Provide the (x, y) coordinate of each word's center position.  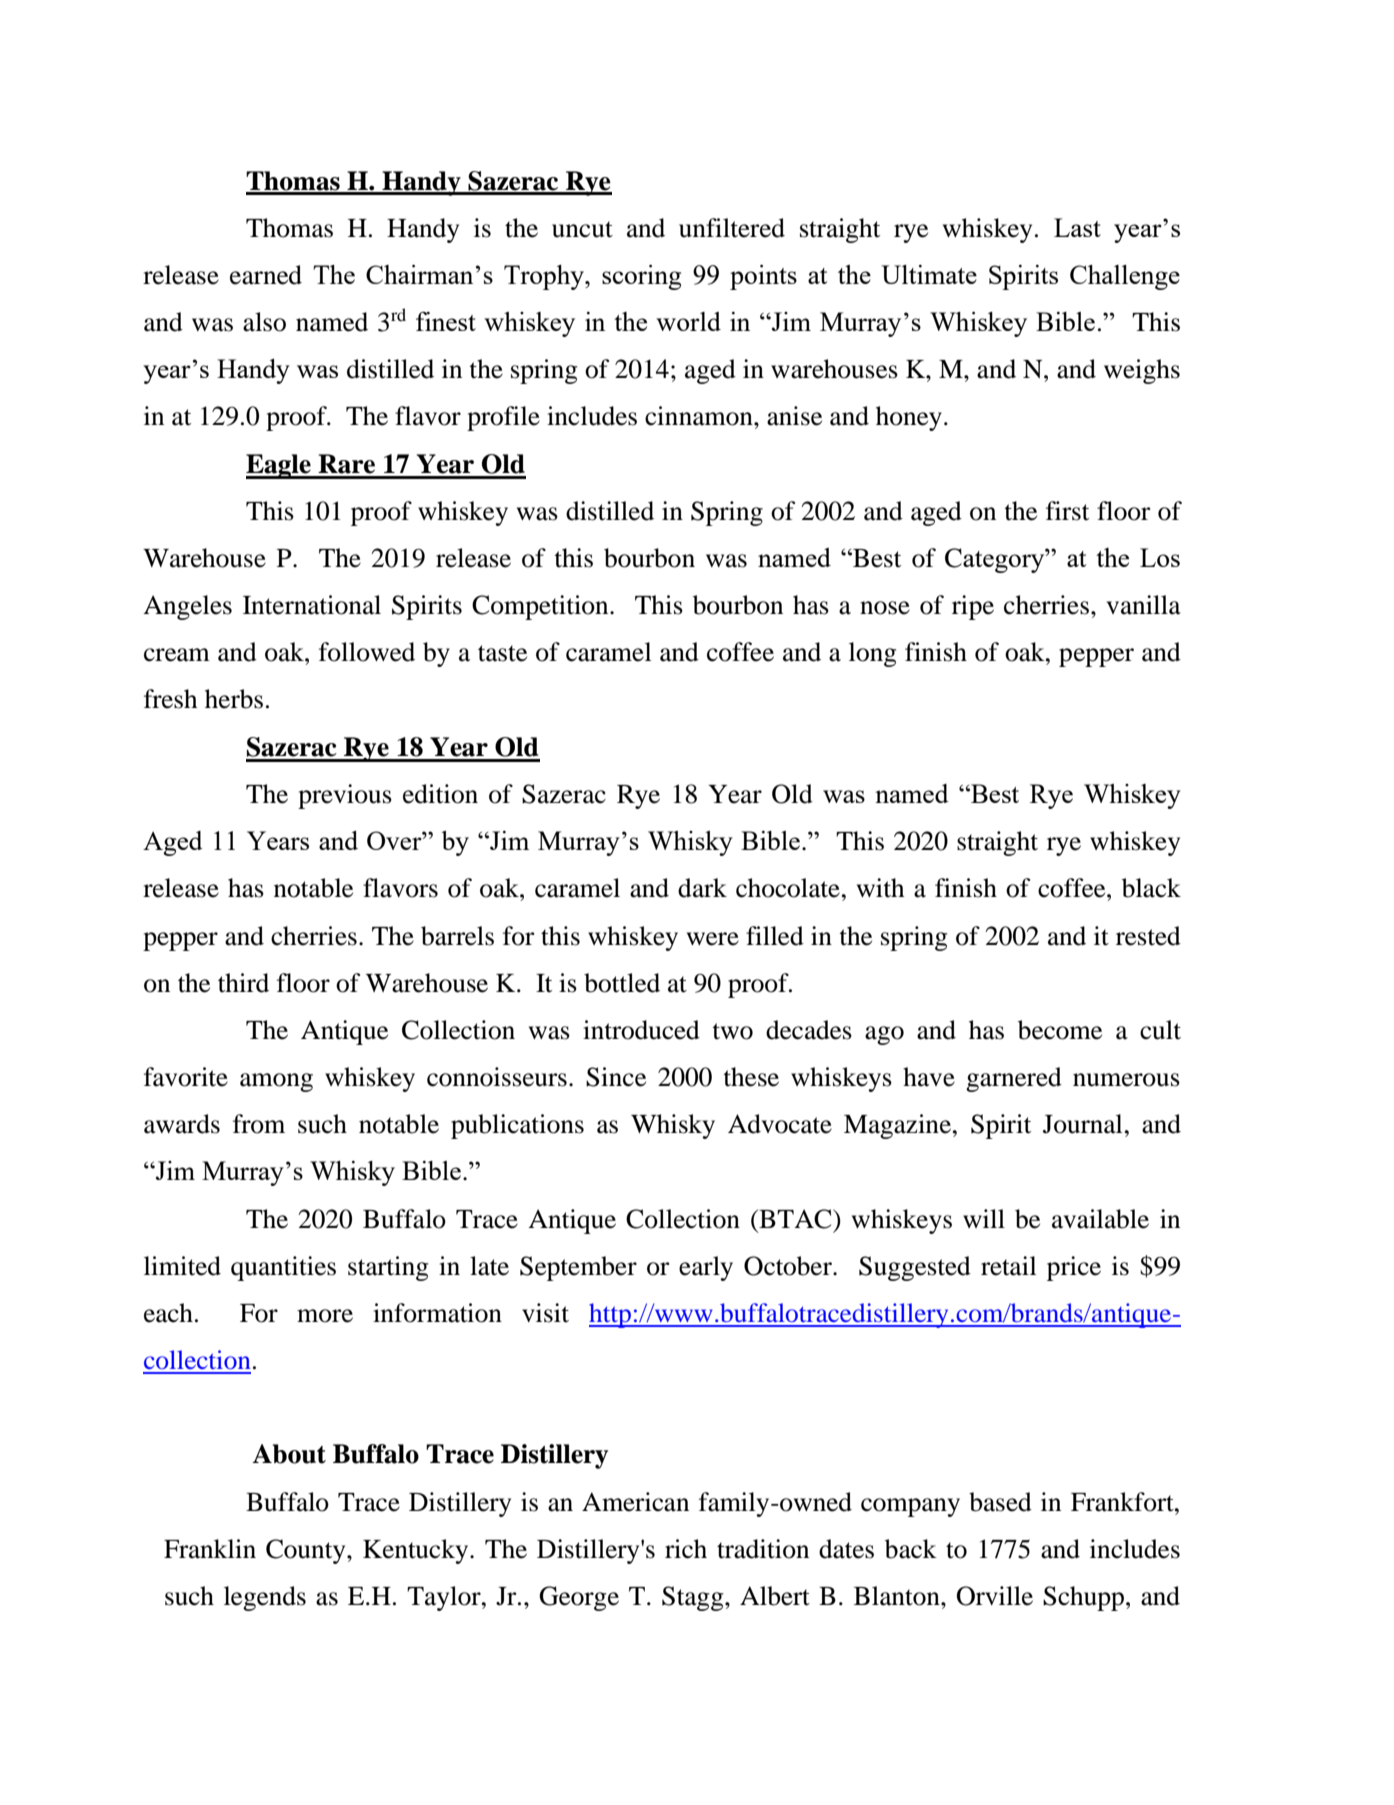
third (243, 983)
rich (686, 1549)
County (307, 1551)
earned (266, 275)
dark (702, 888)
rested (1148, 936)
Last (1077, 227)
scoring (641, 277)
